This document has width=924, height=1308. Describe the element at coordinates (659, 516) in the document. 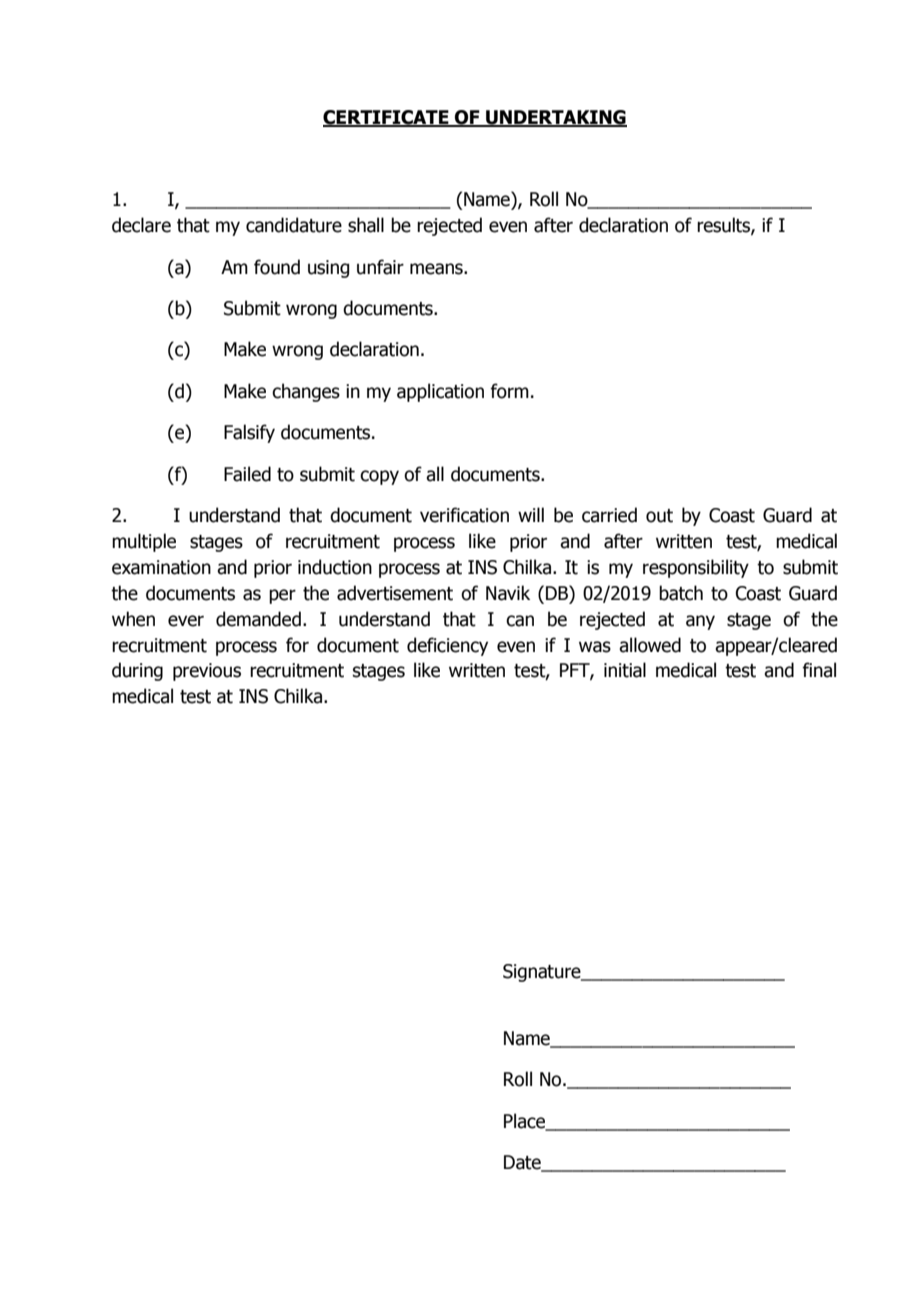

I see `out` at that location.
